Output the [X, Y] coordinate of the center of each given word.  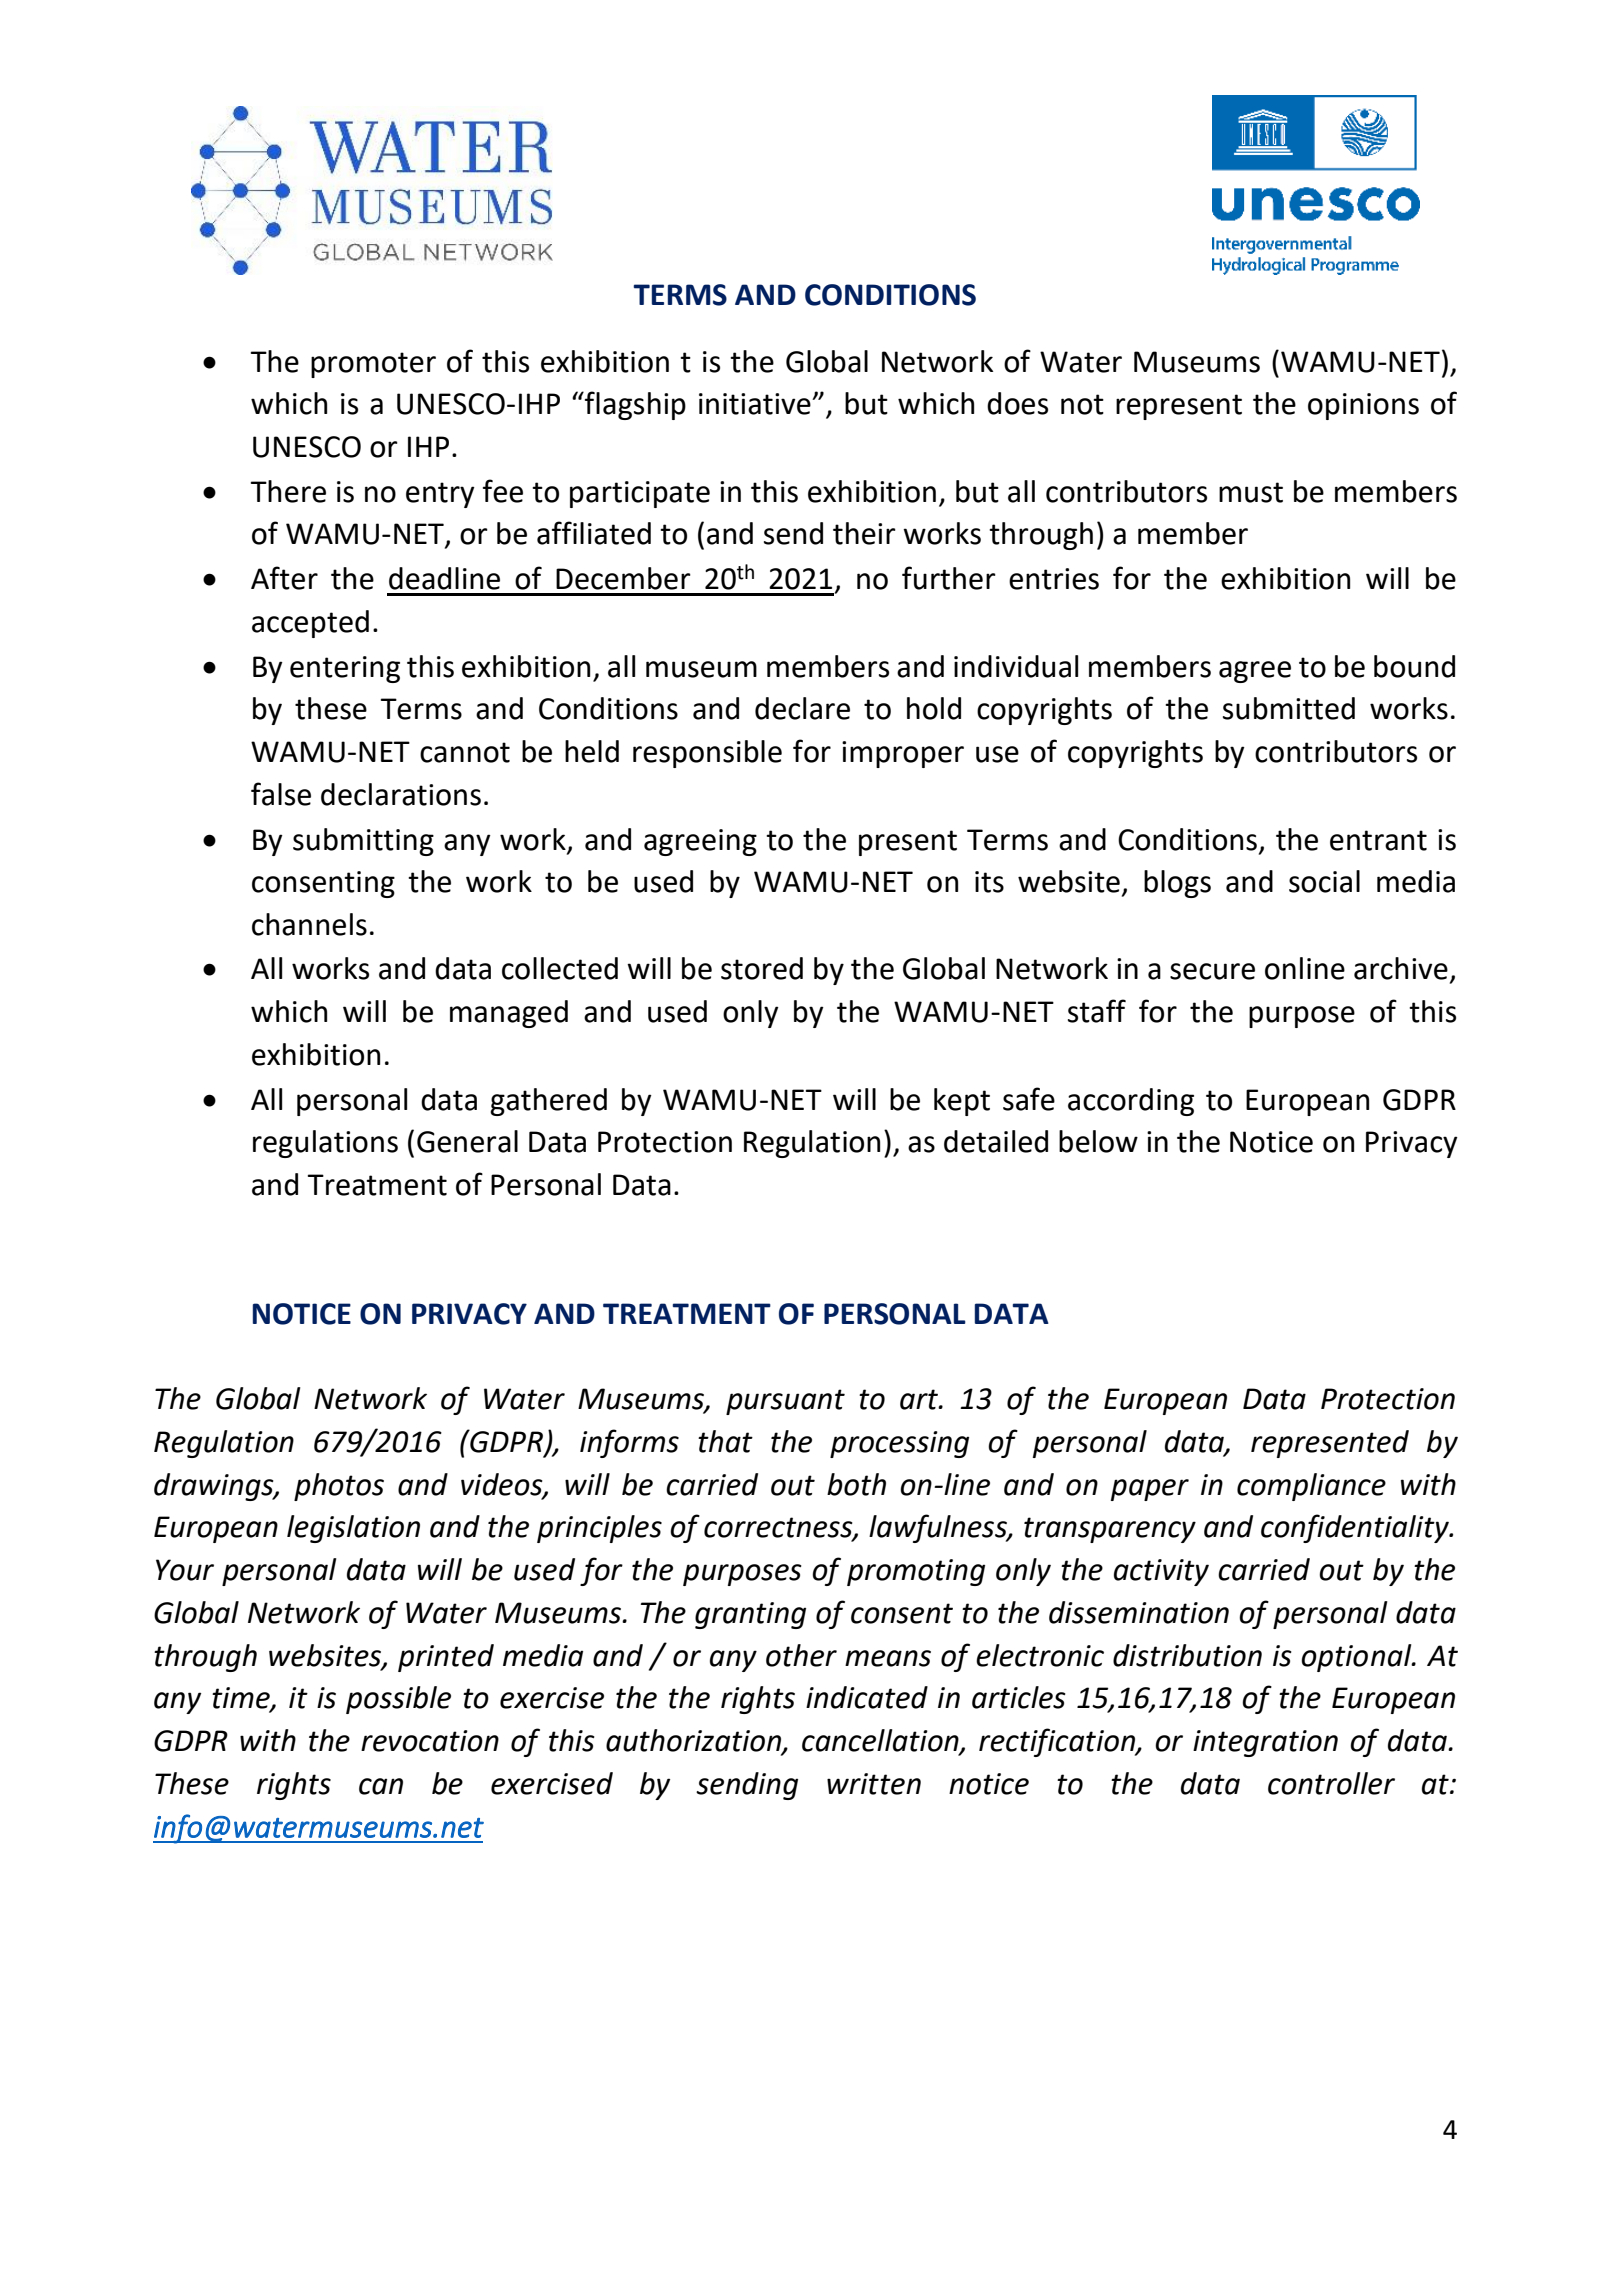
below [1098, 1141]
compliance [1311, 1487]
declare [802, 708]
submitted [1289, 708]
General [467, 1141]
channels [309, 924]
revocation [430, 1741]
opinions [1363, 406]
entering [345, 669]
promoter [373, 365]
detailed [996, 1141]
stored [762, 968]
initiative [756, 404]
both [856, 1484]
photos [339, 1487]
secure [1212, 971]
